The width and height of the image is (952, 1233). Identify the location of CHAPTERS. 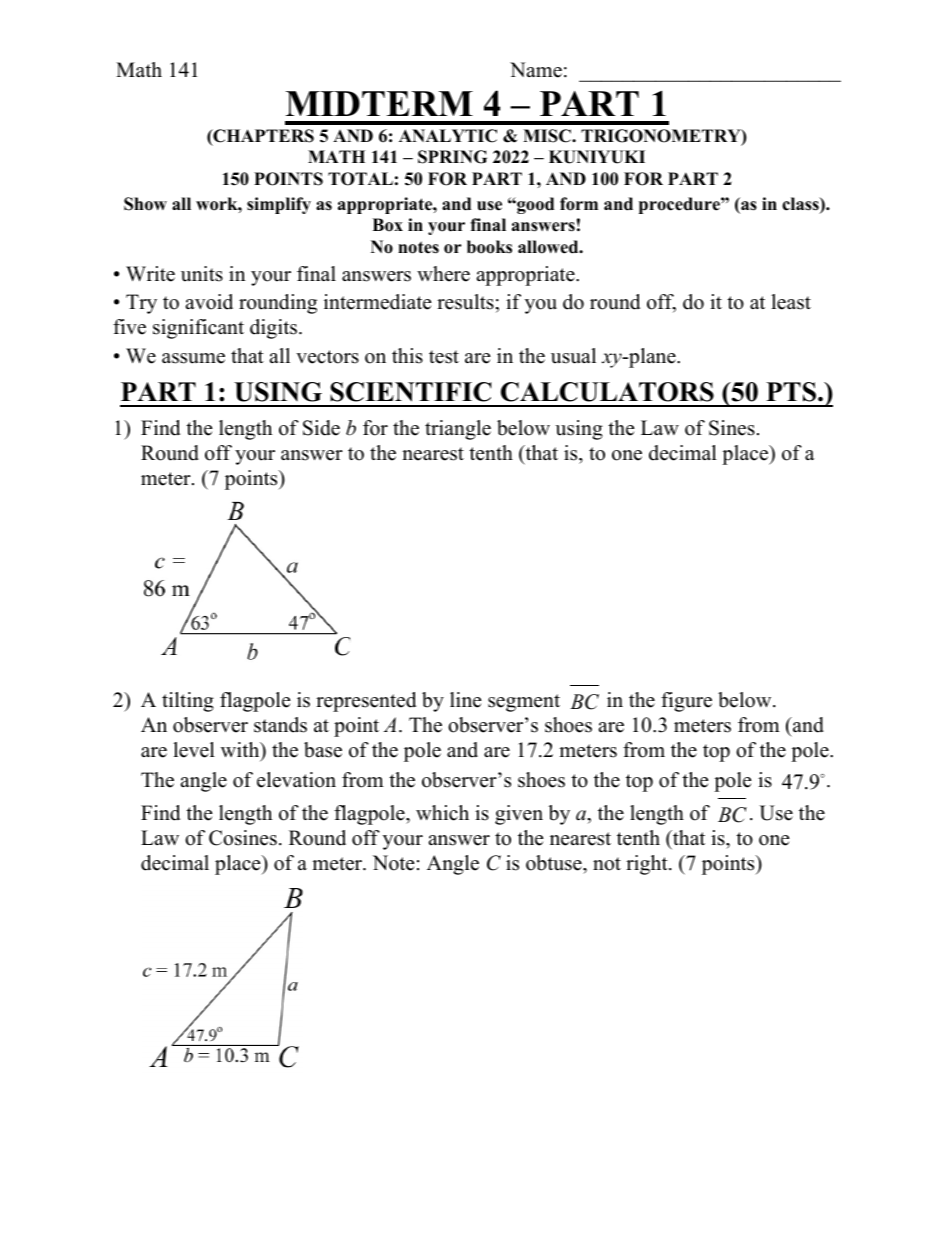
(262, 137).
